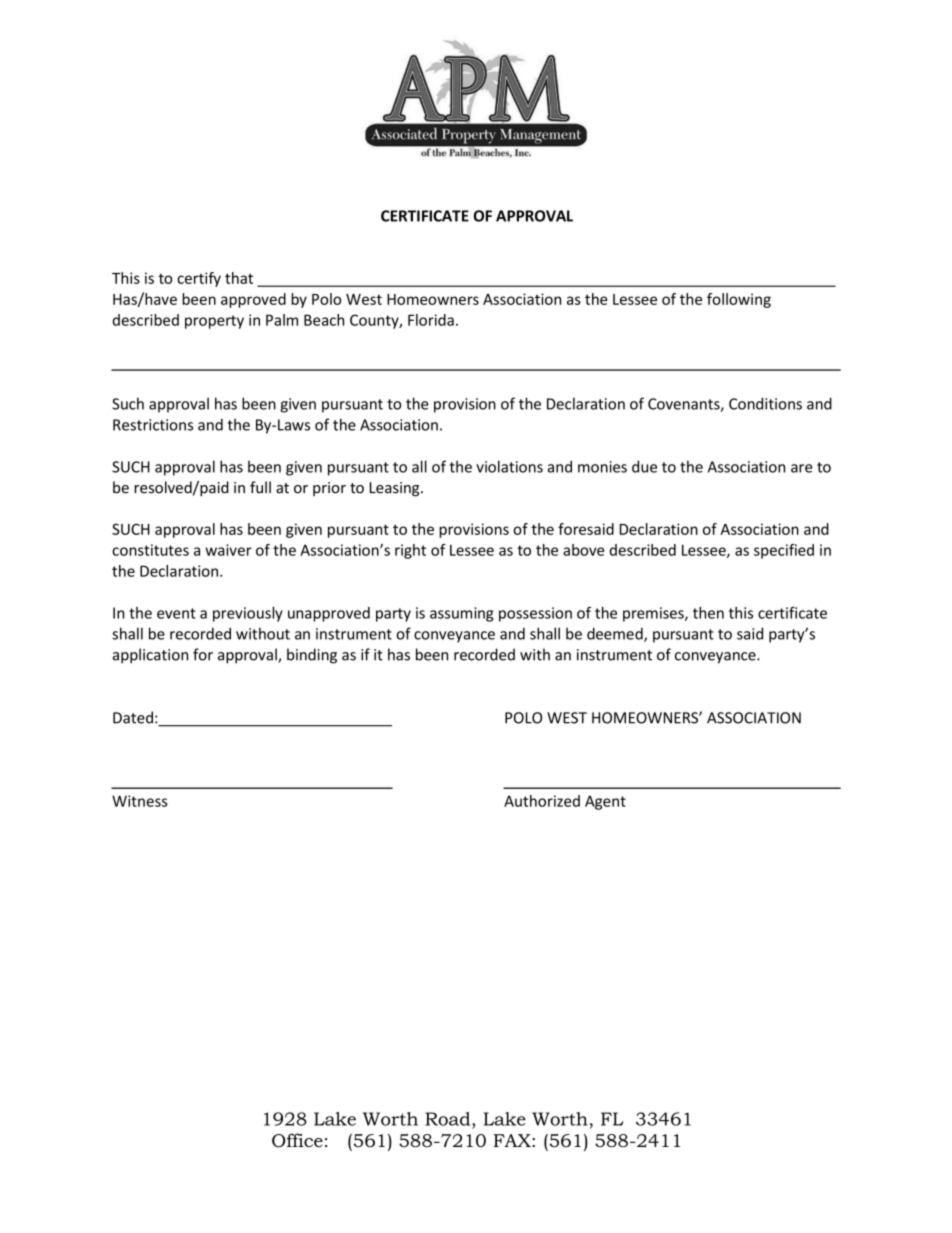  Describe the element at coordinates (739, 300) in the screenshot. I see `following` at that location.
